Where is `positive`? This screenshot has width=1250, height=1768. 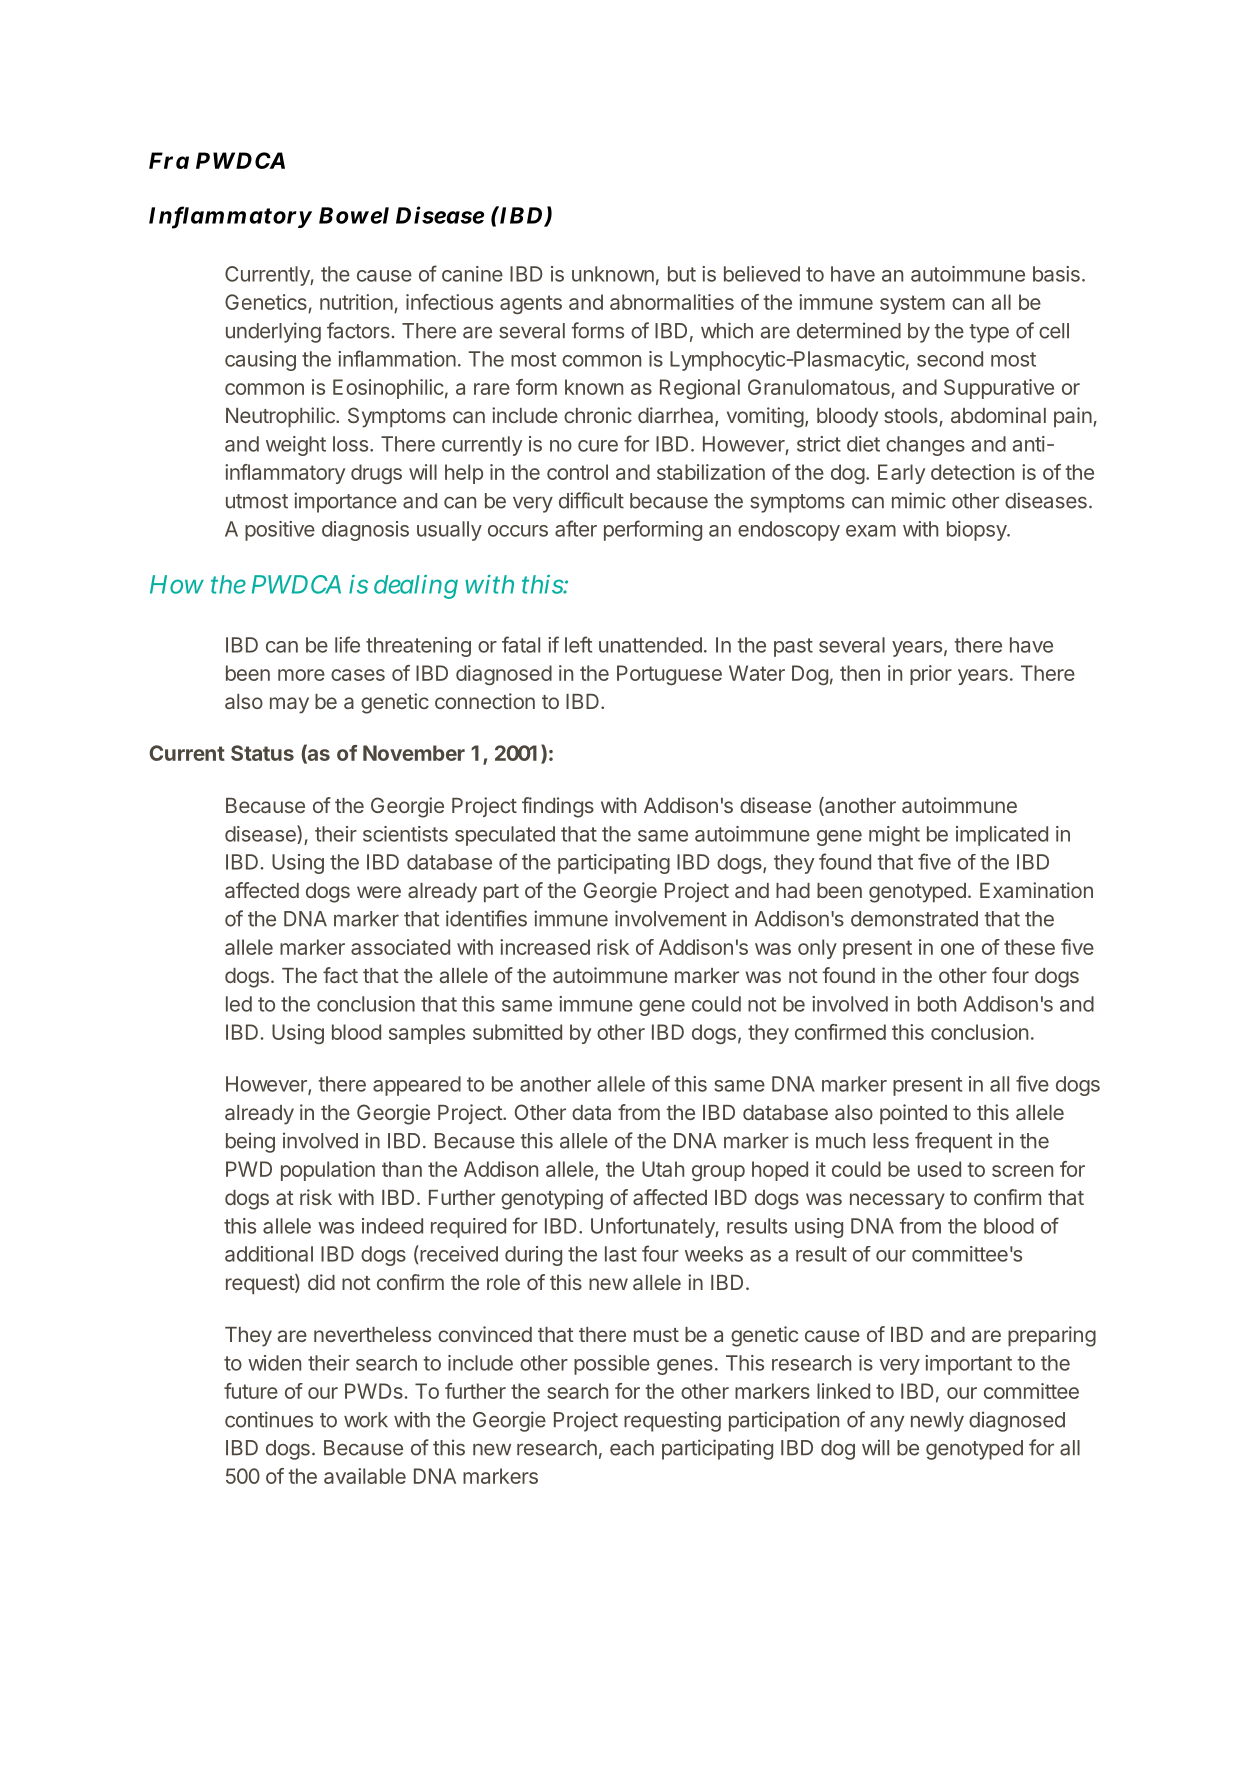
positive is located at coordinates (280, 531).
